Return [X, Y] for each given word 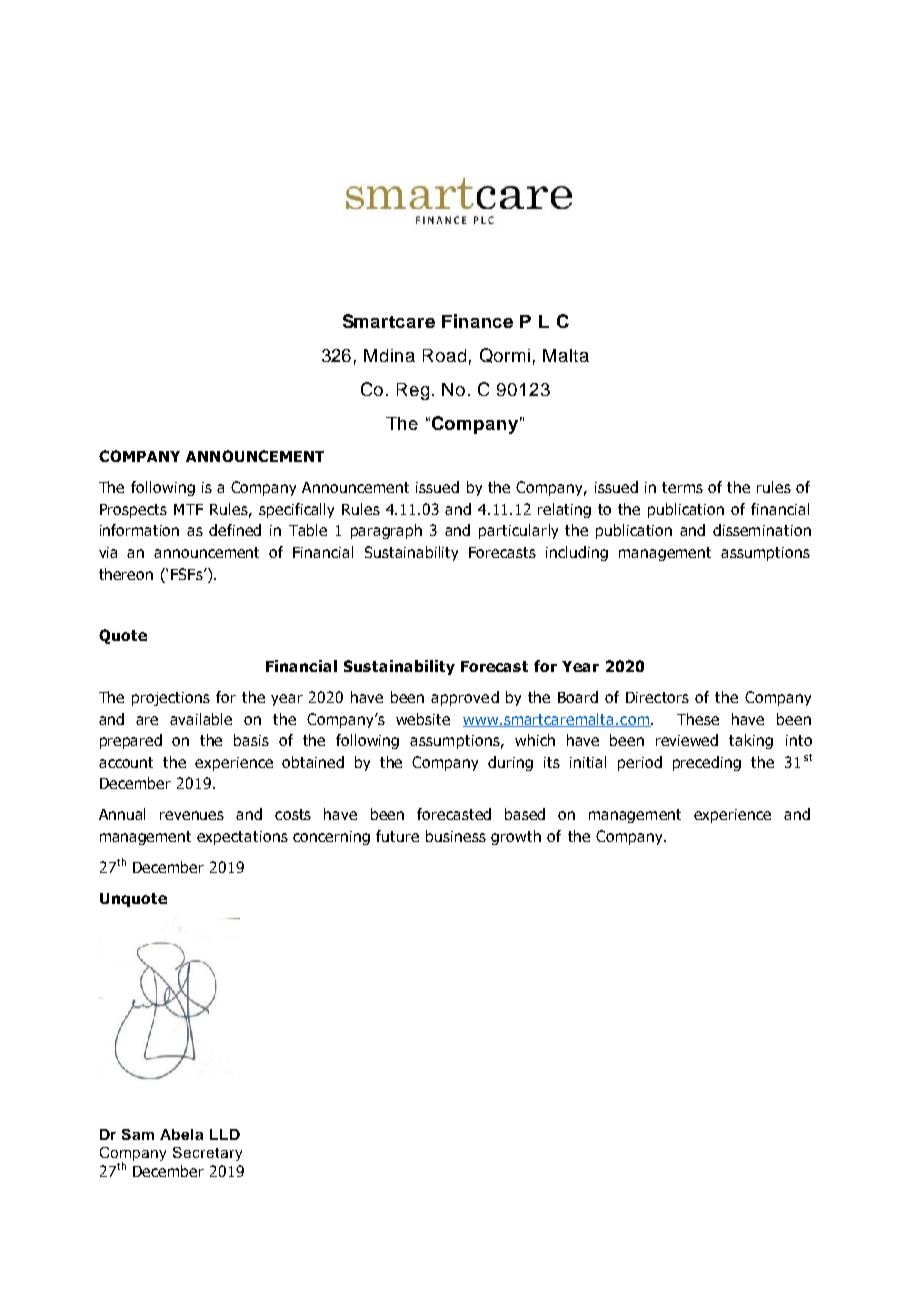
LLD [225, 1134]
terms [682, 487]
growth [516, 837]
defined [235, 530]
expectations [242, 838]
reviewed [687, 740]
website [423, 719]
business [456, 836]
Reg [413, 391]
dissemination [762, 530]
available [201, 719]
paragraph [386, 531]
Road [444, 355]
